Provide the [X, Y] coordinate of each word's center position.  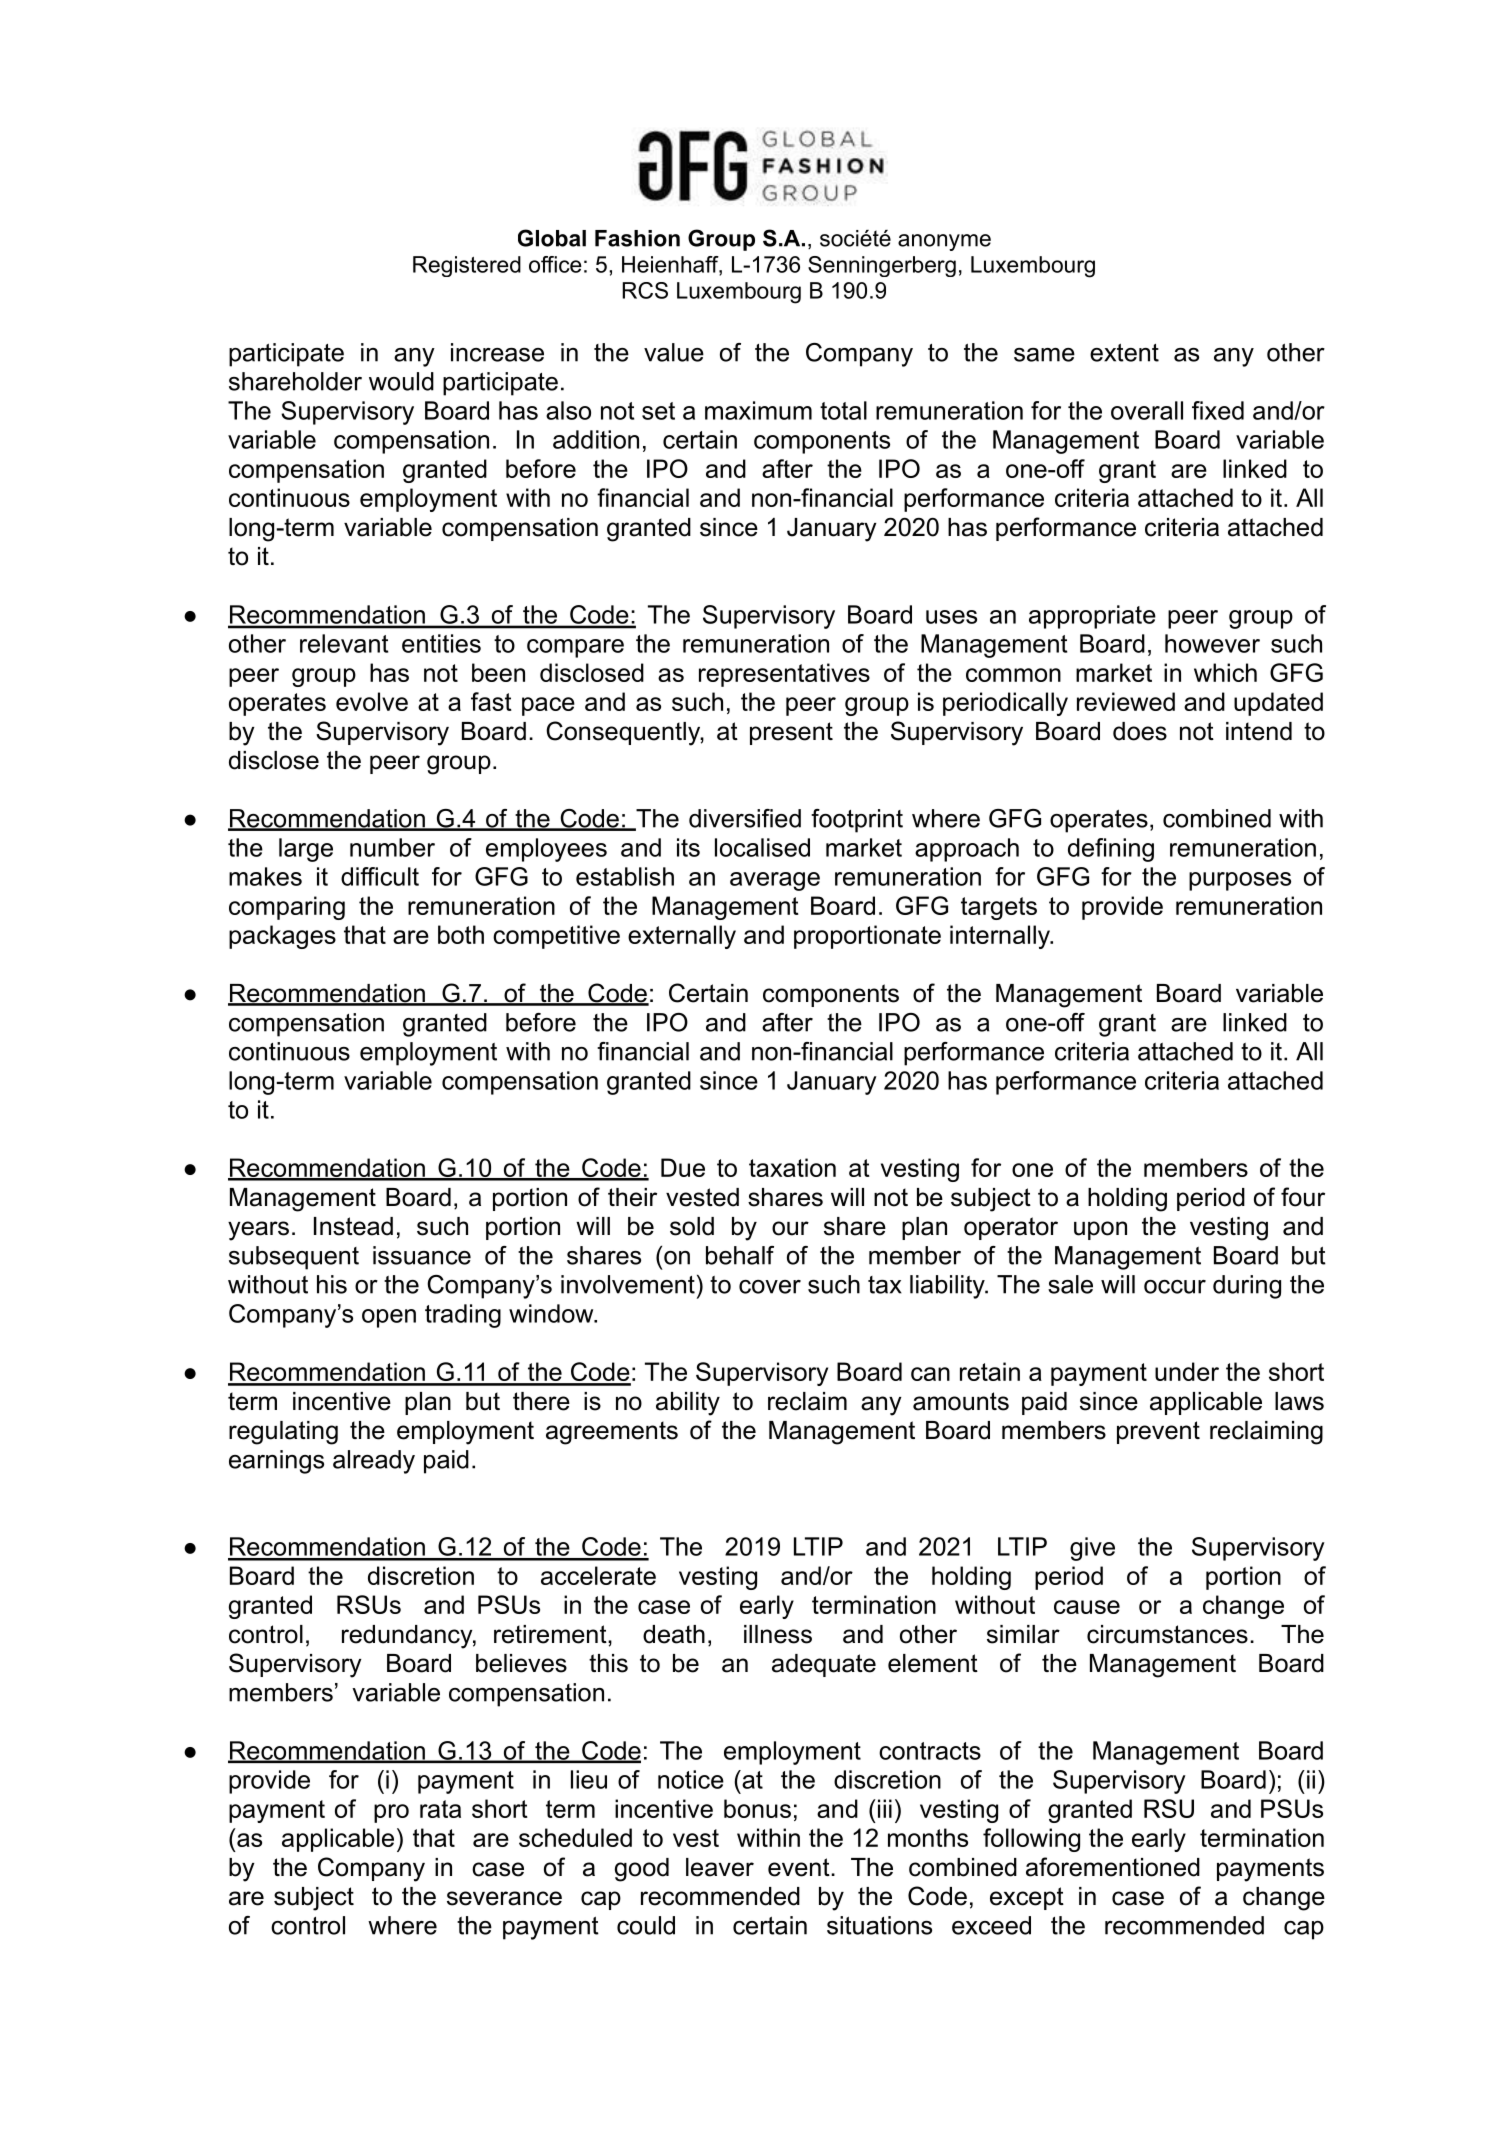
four [1303, 1197]
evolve [372, 701]
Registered [467, 266]
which [1225, 672]
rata [440, 1809]
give [1092, 1549]
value [674, 352]
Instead [353, 1226]
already [374, 1462]
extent [1124, 353]
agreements [612, 1433]
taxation [792, 1167]
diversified [745, 818]
